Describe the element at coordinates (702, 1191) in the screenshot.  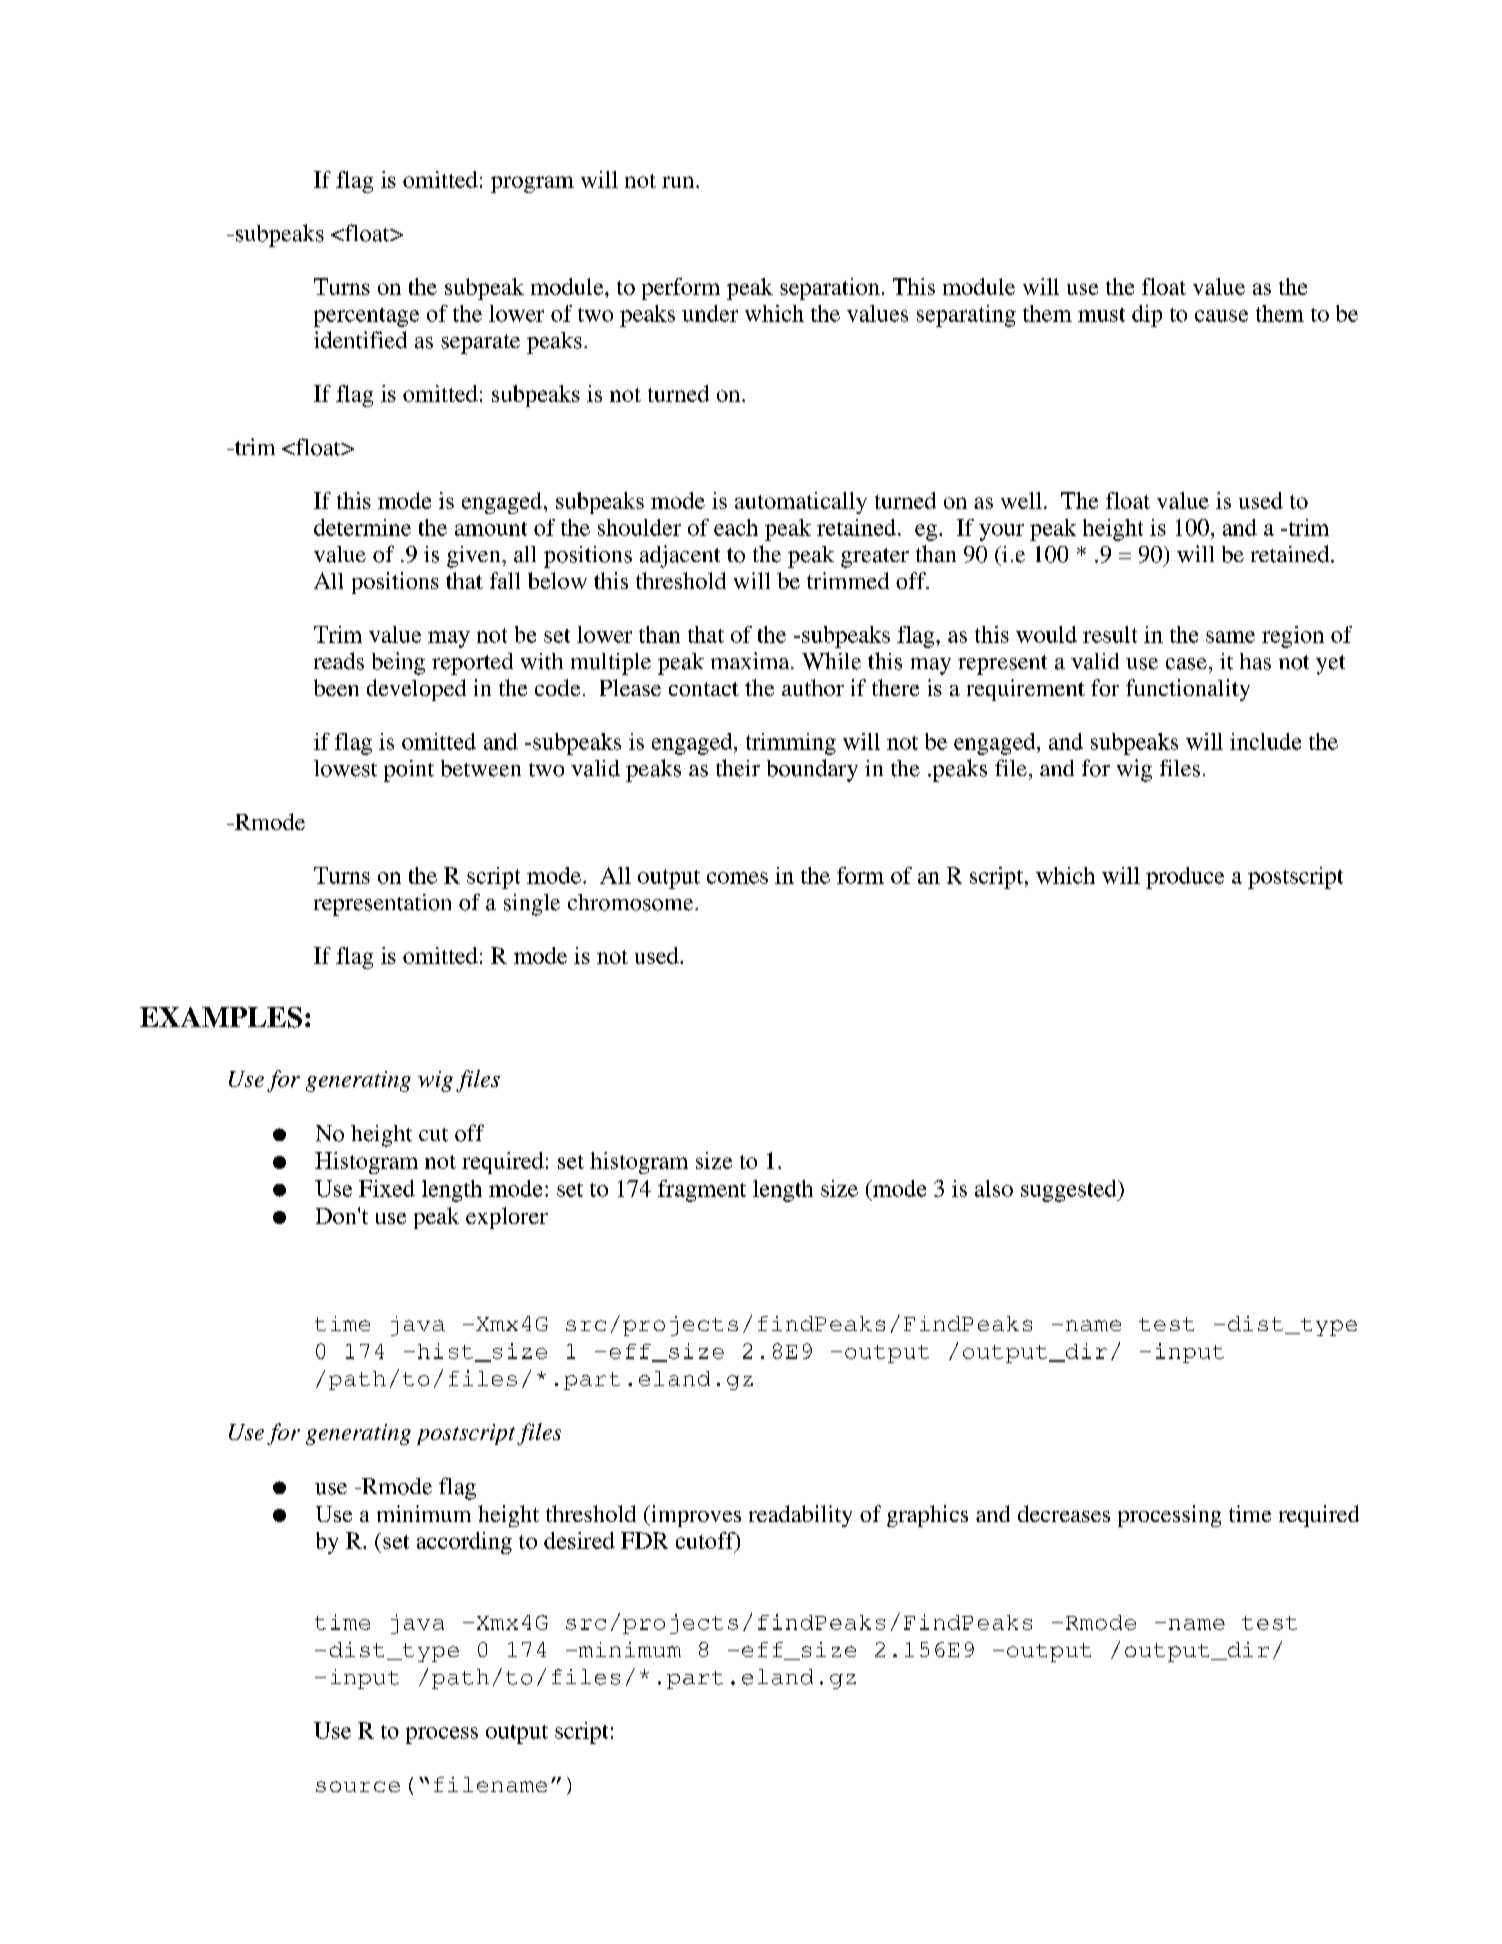
I see `fragment` at that location.
